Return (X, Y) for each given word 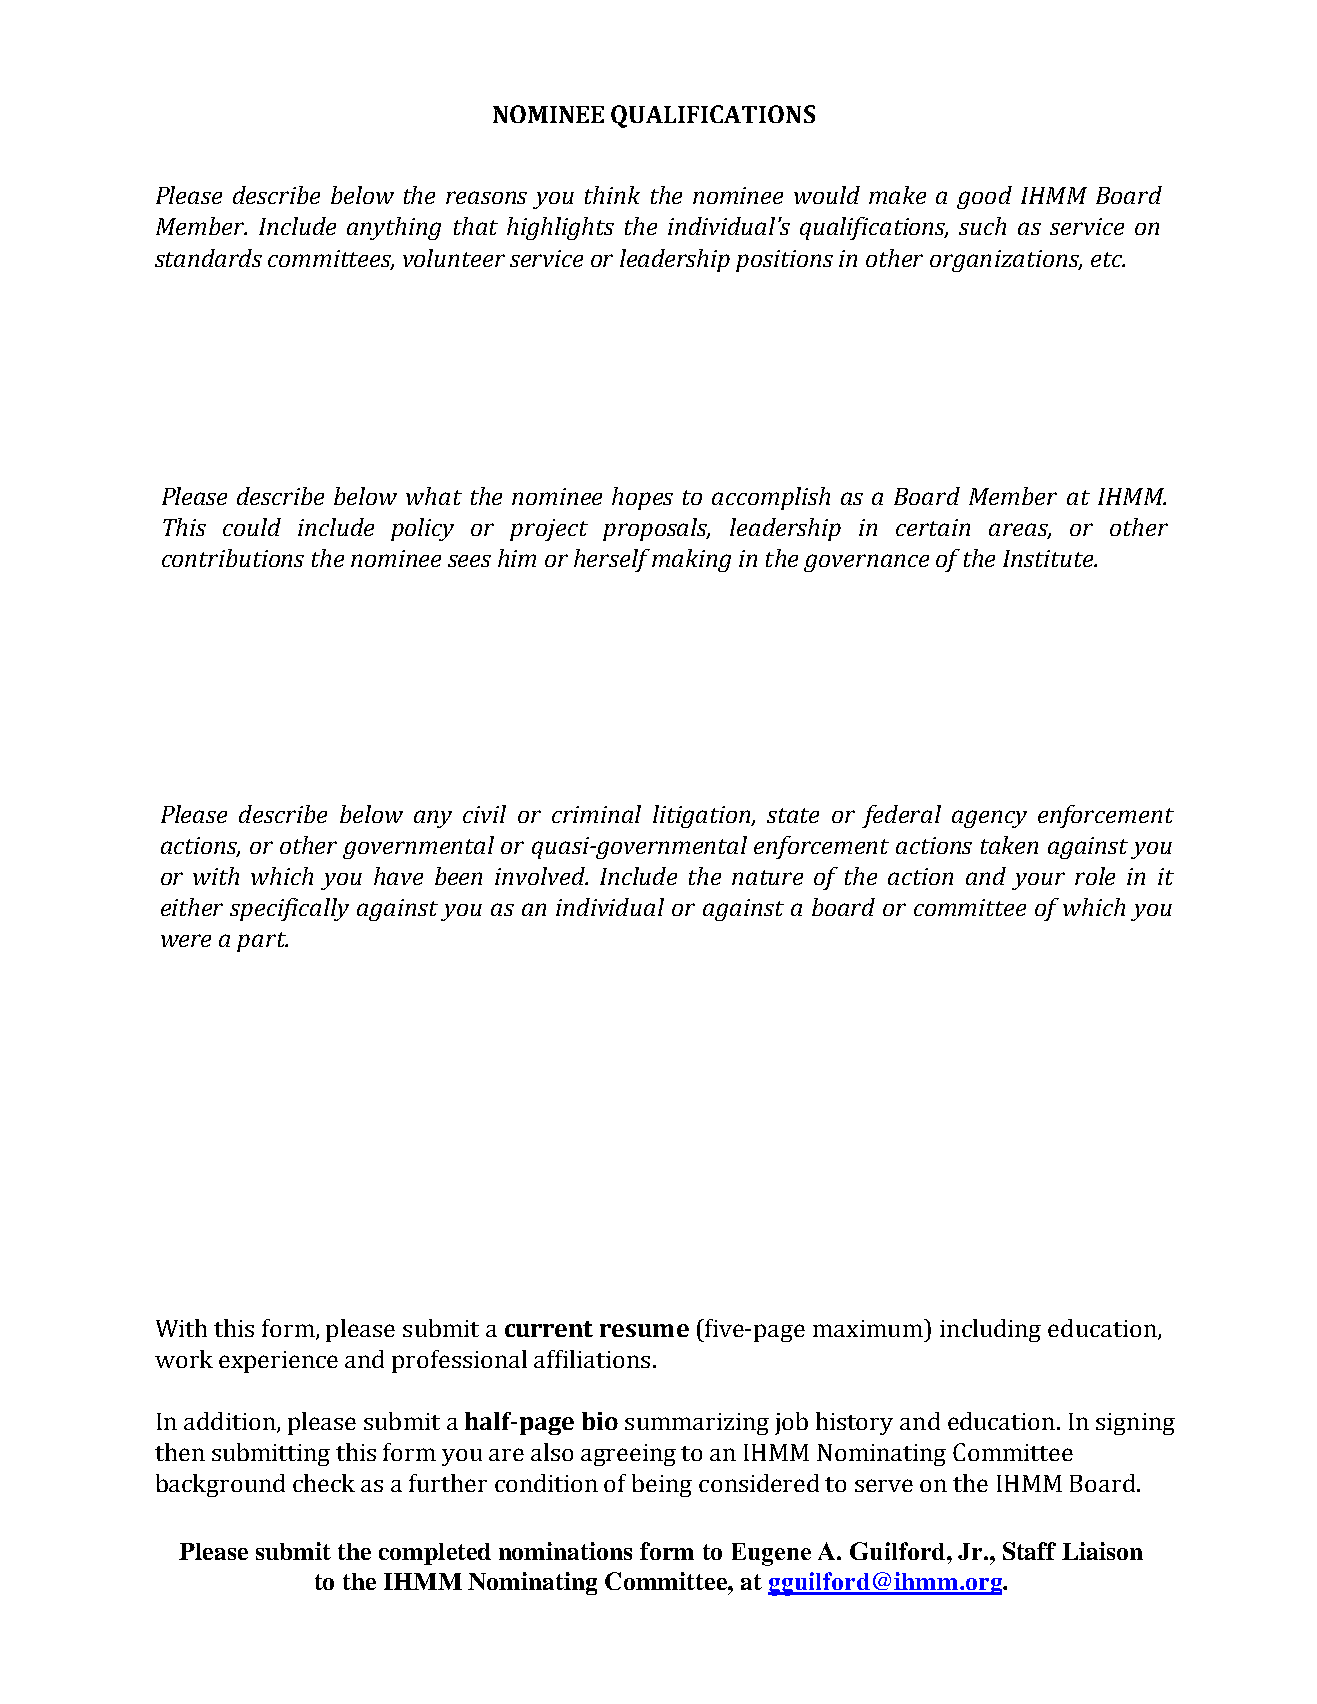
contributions (233, 558)
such (982, 226)
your (1038, 881)
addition (230, 1421)
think (612, 195)
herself (612, 560)
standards (208, 258)
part (262, 942)
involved (541, 876)
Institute (1049, 558)
